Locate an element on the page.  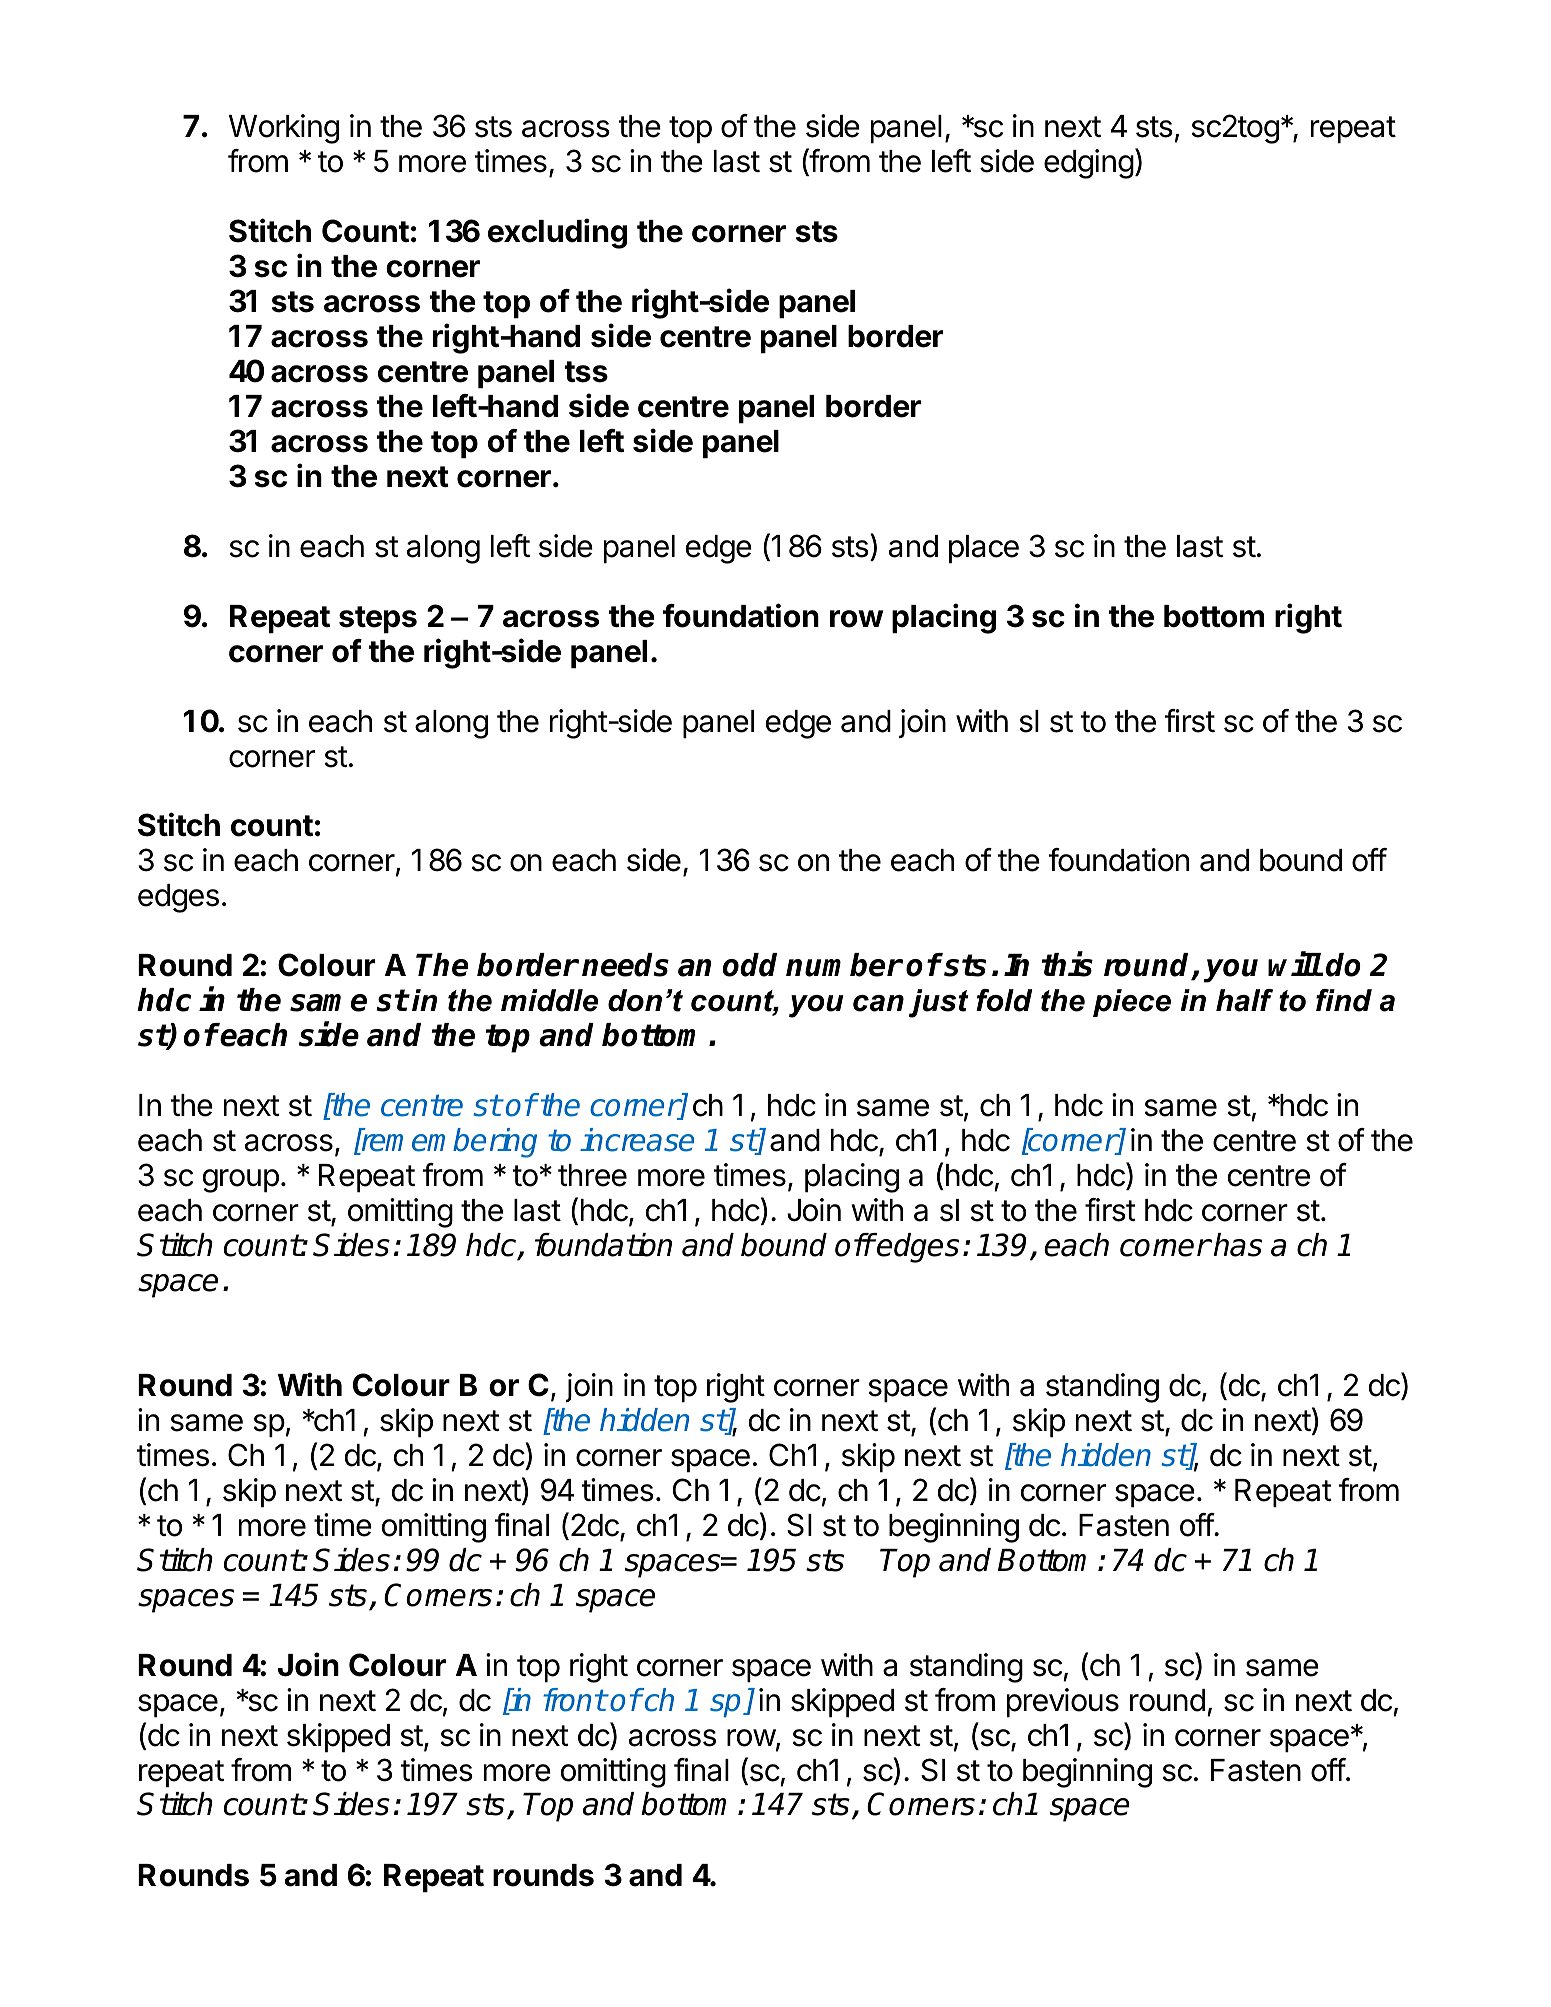
group is located at coordinates (241, 1181).
